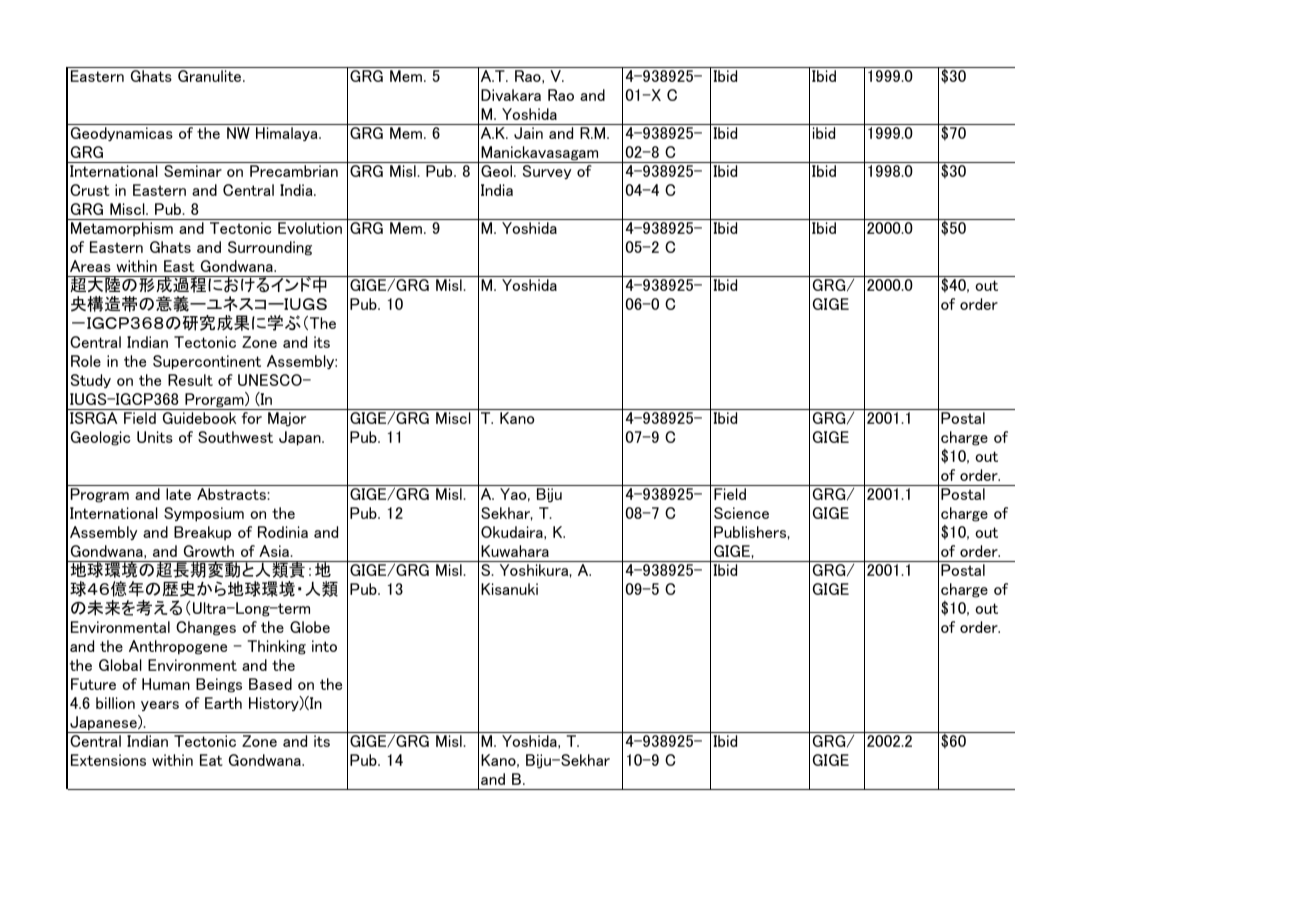  Describe the element at coordinates (324, 646) in the document. I see `into` at that location.
